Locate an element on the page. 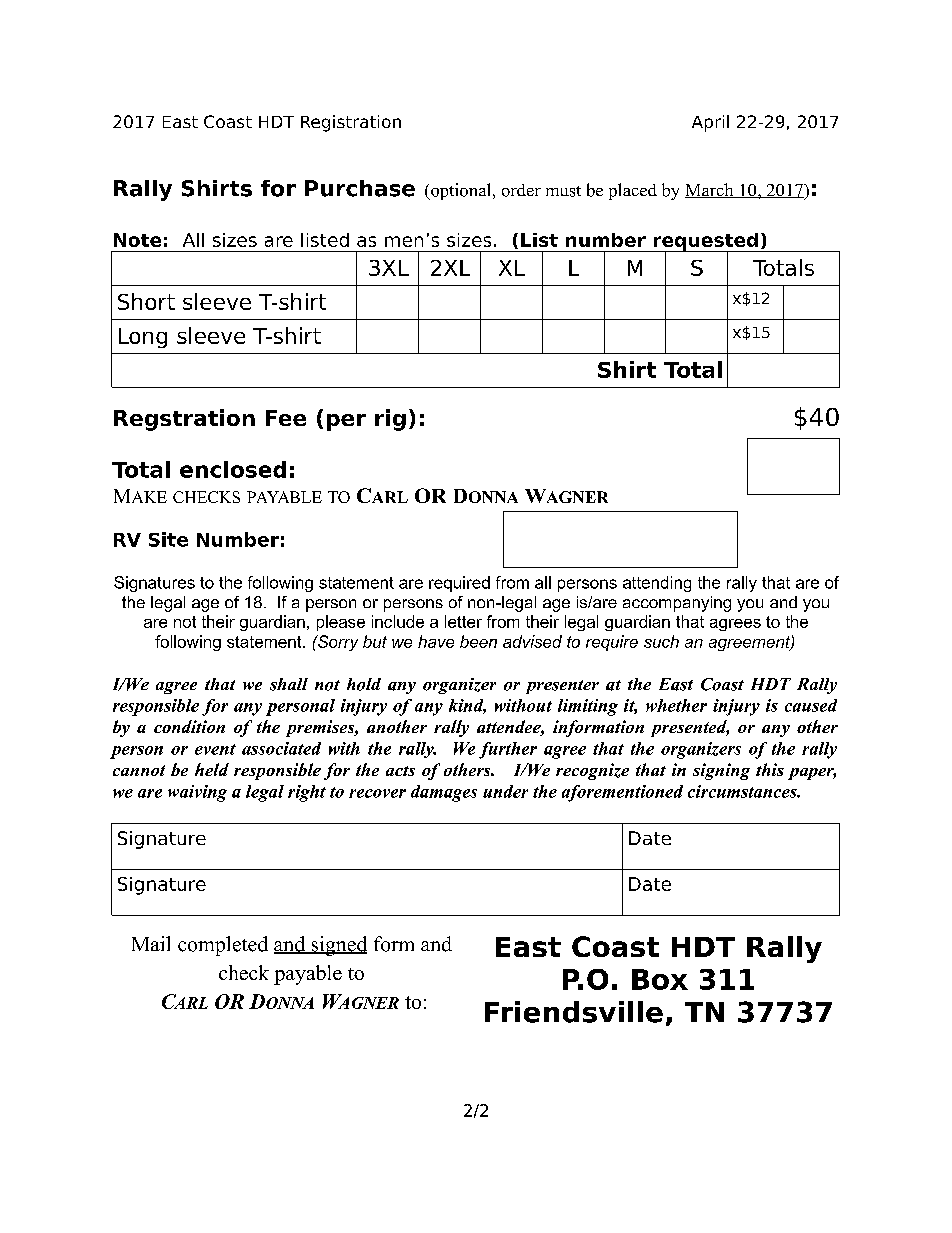 This page has width=952, height=1233. enclosed is located at coordinates (233, 469).
